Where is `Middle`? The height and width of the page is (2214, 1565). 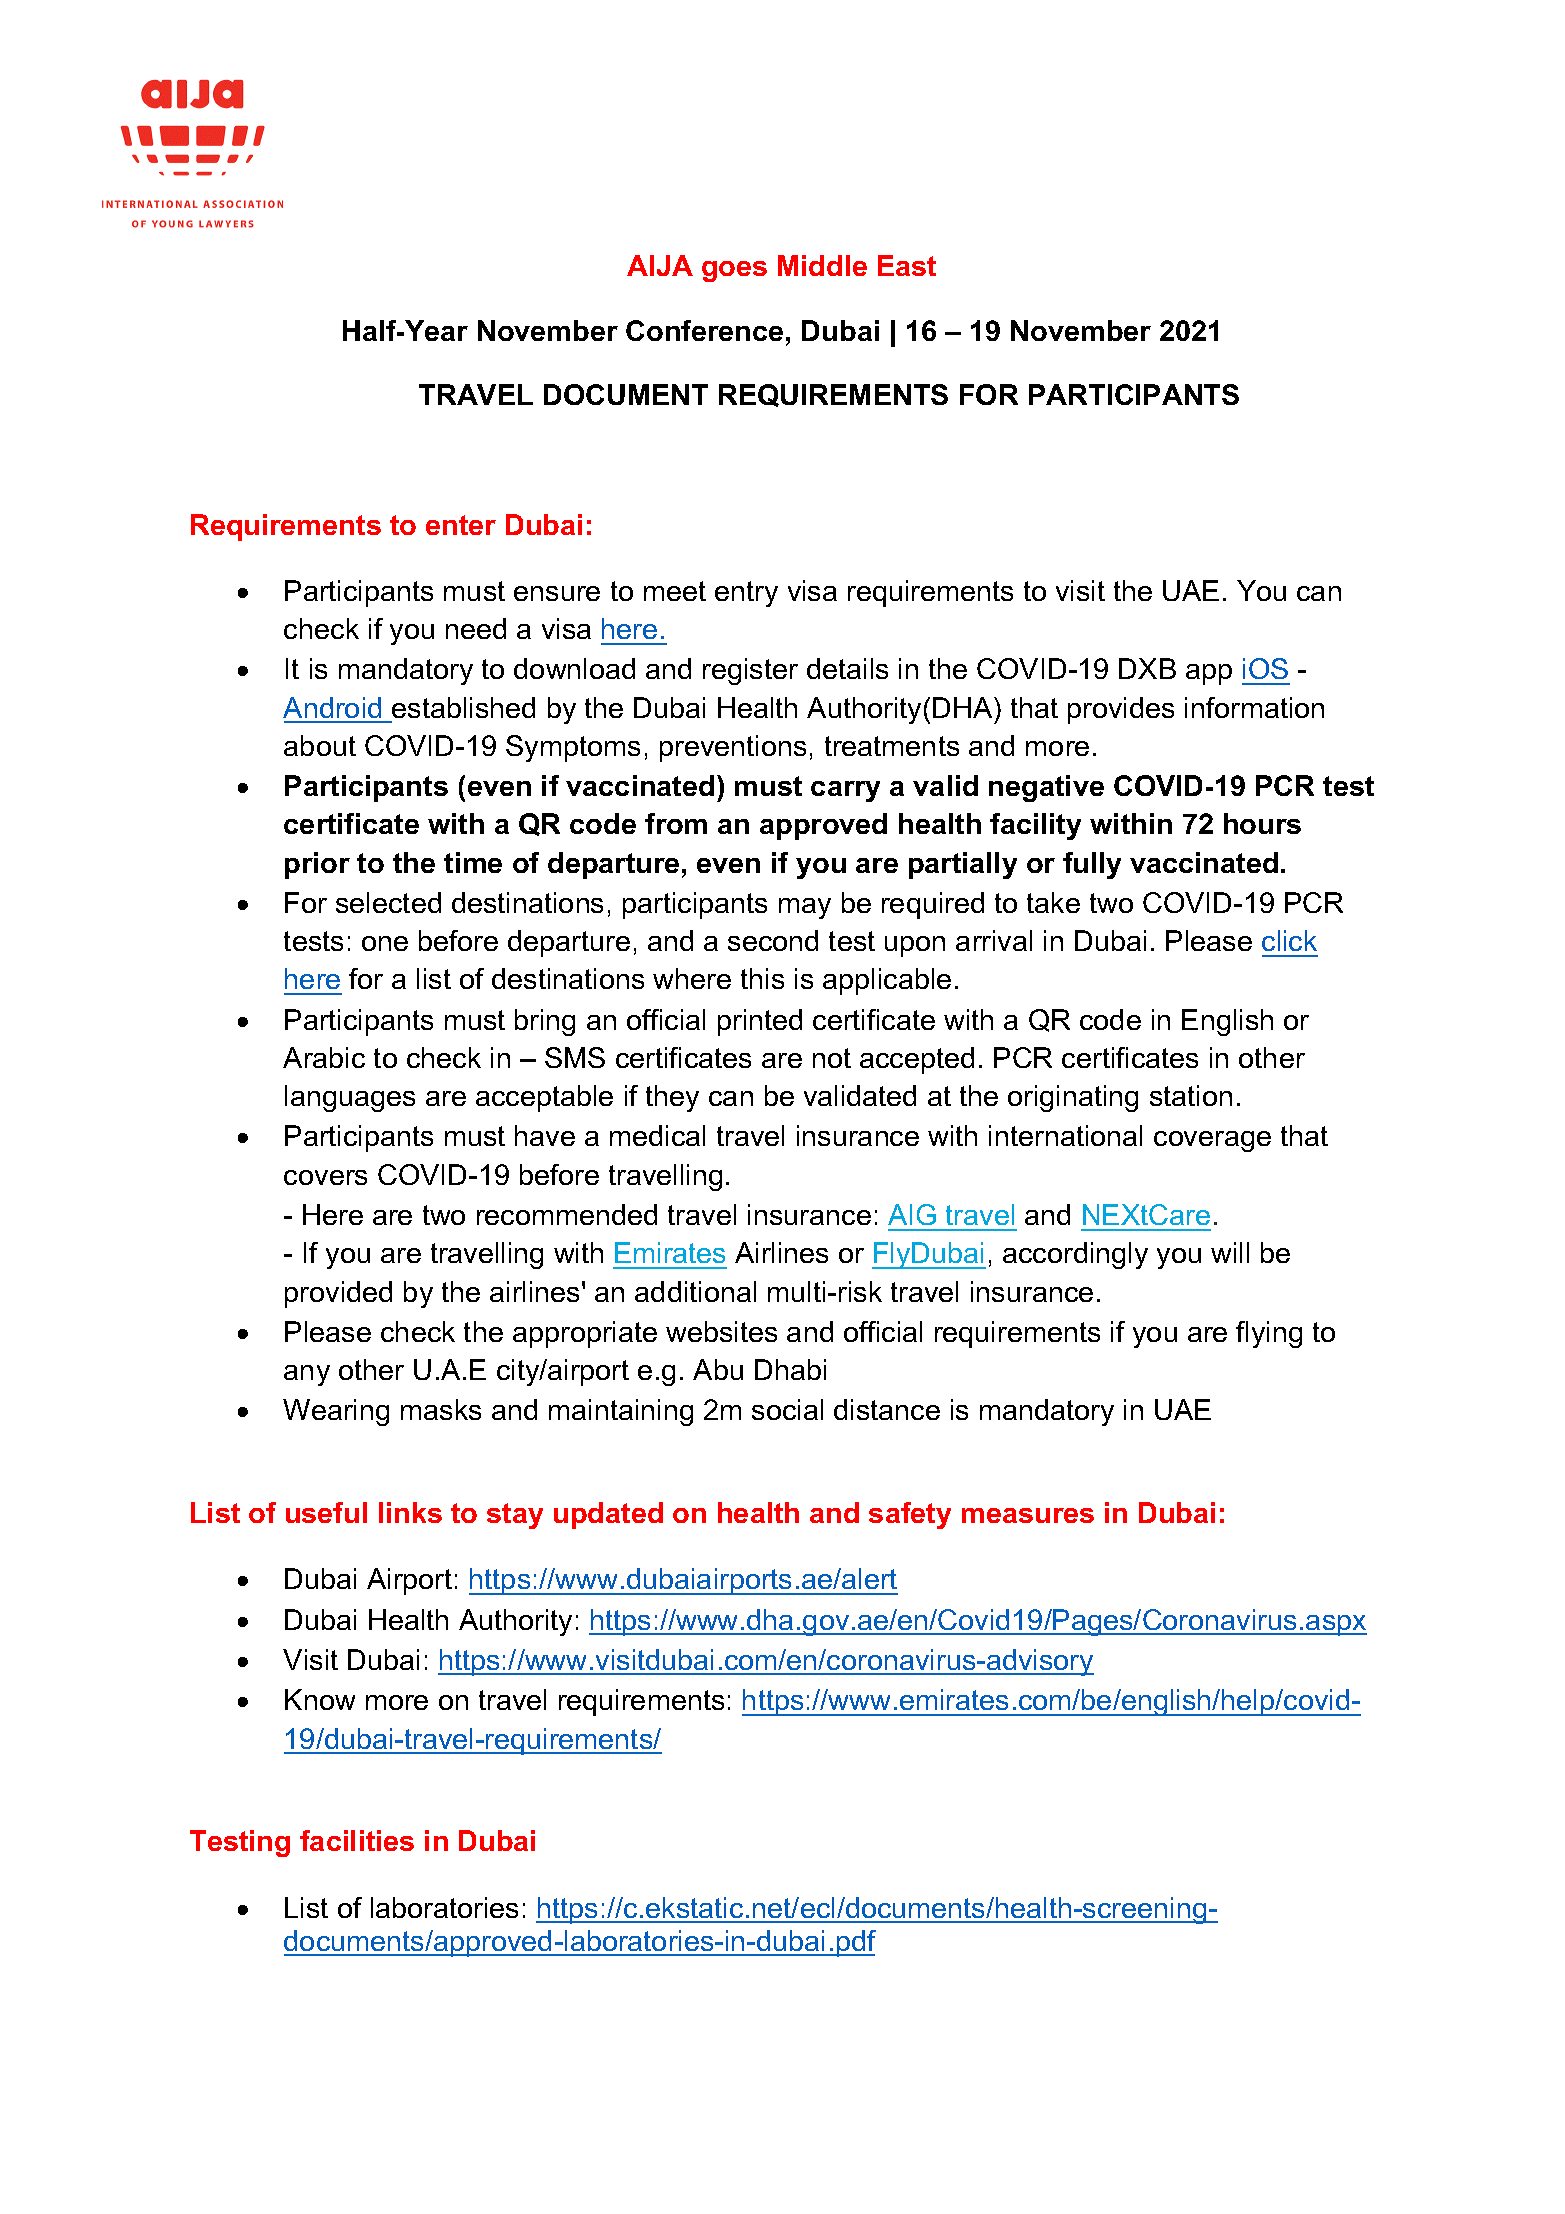
Middle is located at coordinates (822, 265).
